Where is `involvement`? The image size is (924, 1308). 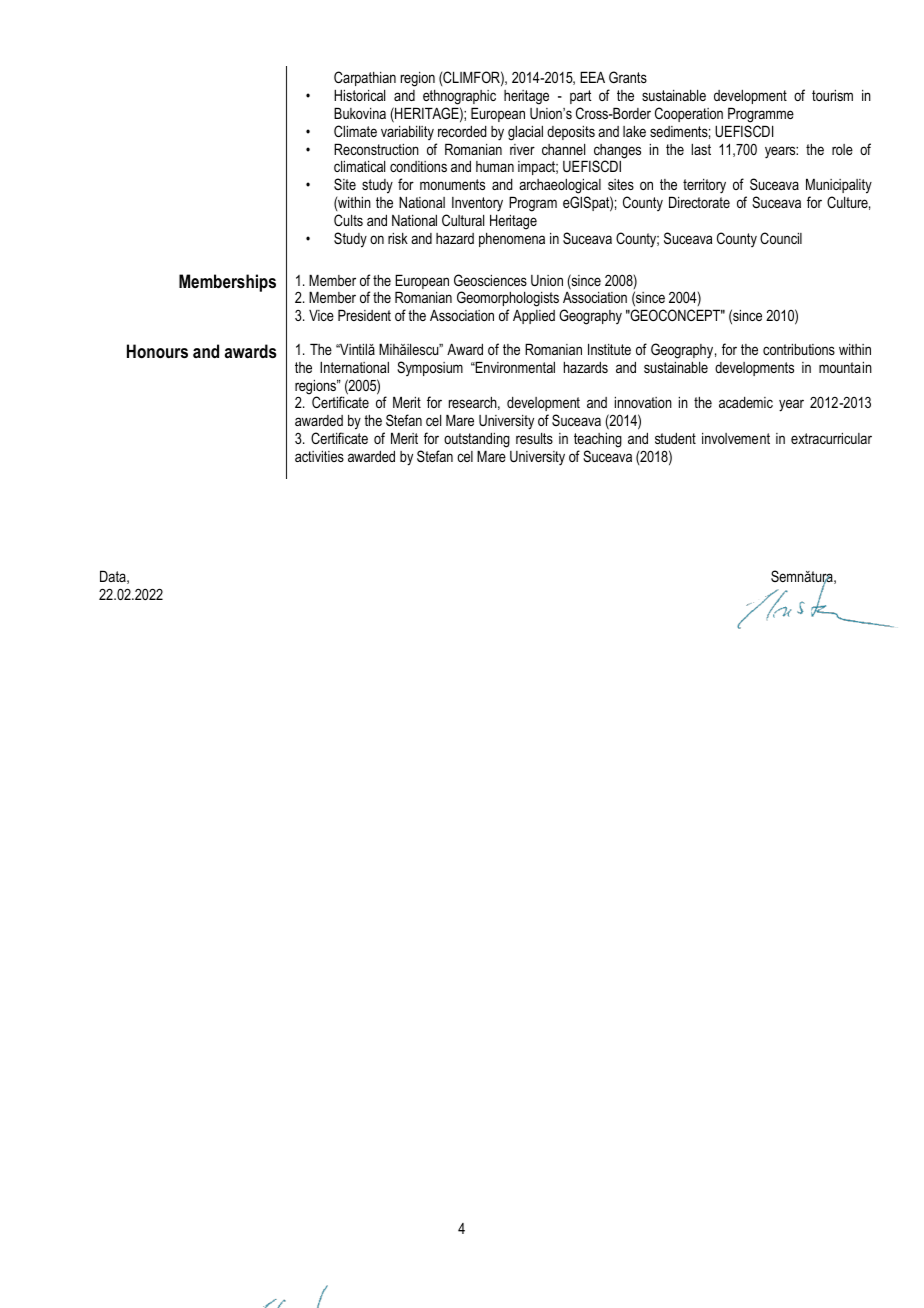 involvement is located at coordinates (736, 438).
